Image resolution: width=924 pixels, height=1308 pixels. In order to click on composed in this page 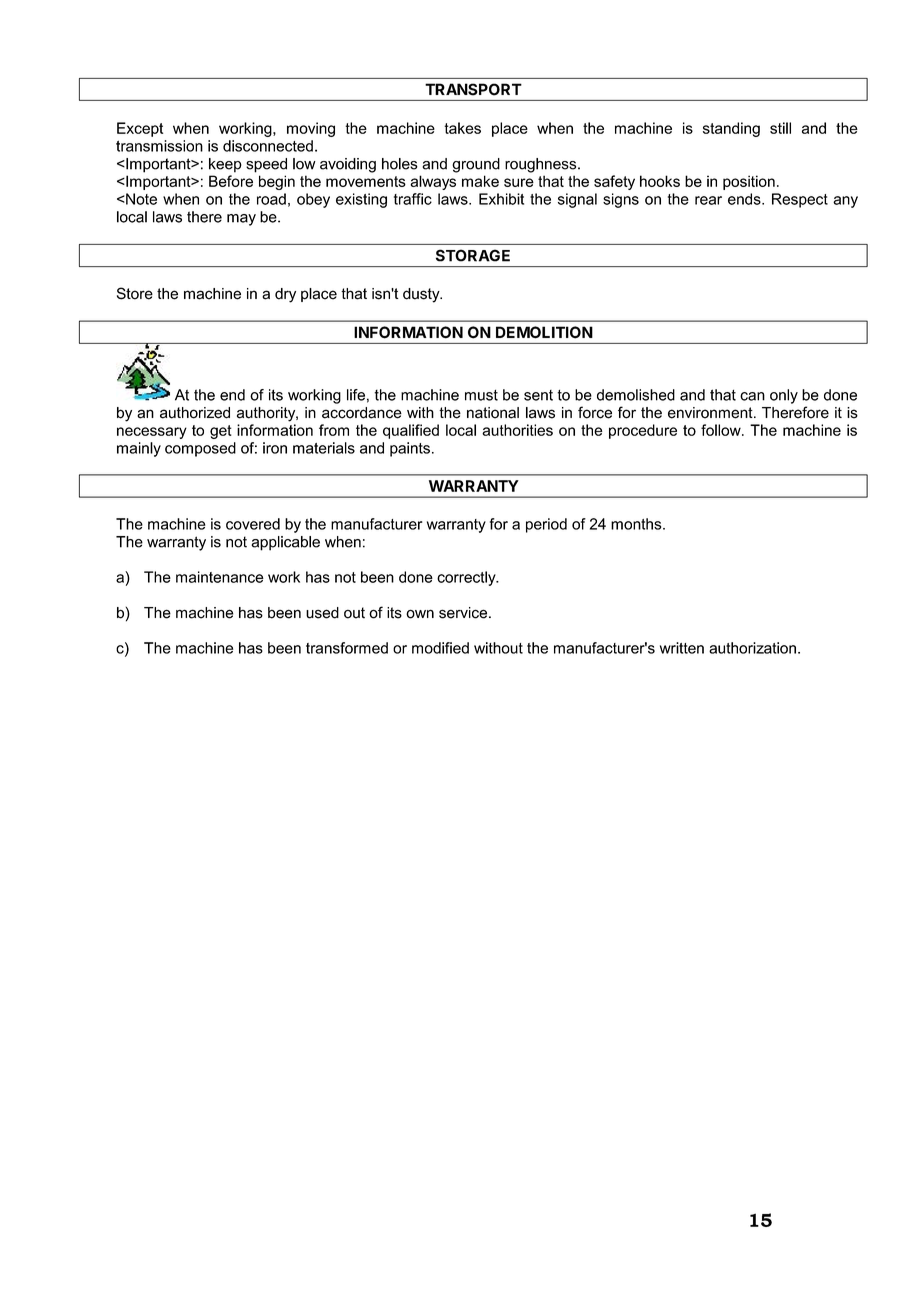, I will do `click(200, 449)`.
